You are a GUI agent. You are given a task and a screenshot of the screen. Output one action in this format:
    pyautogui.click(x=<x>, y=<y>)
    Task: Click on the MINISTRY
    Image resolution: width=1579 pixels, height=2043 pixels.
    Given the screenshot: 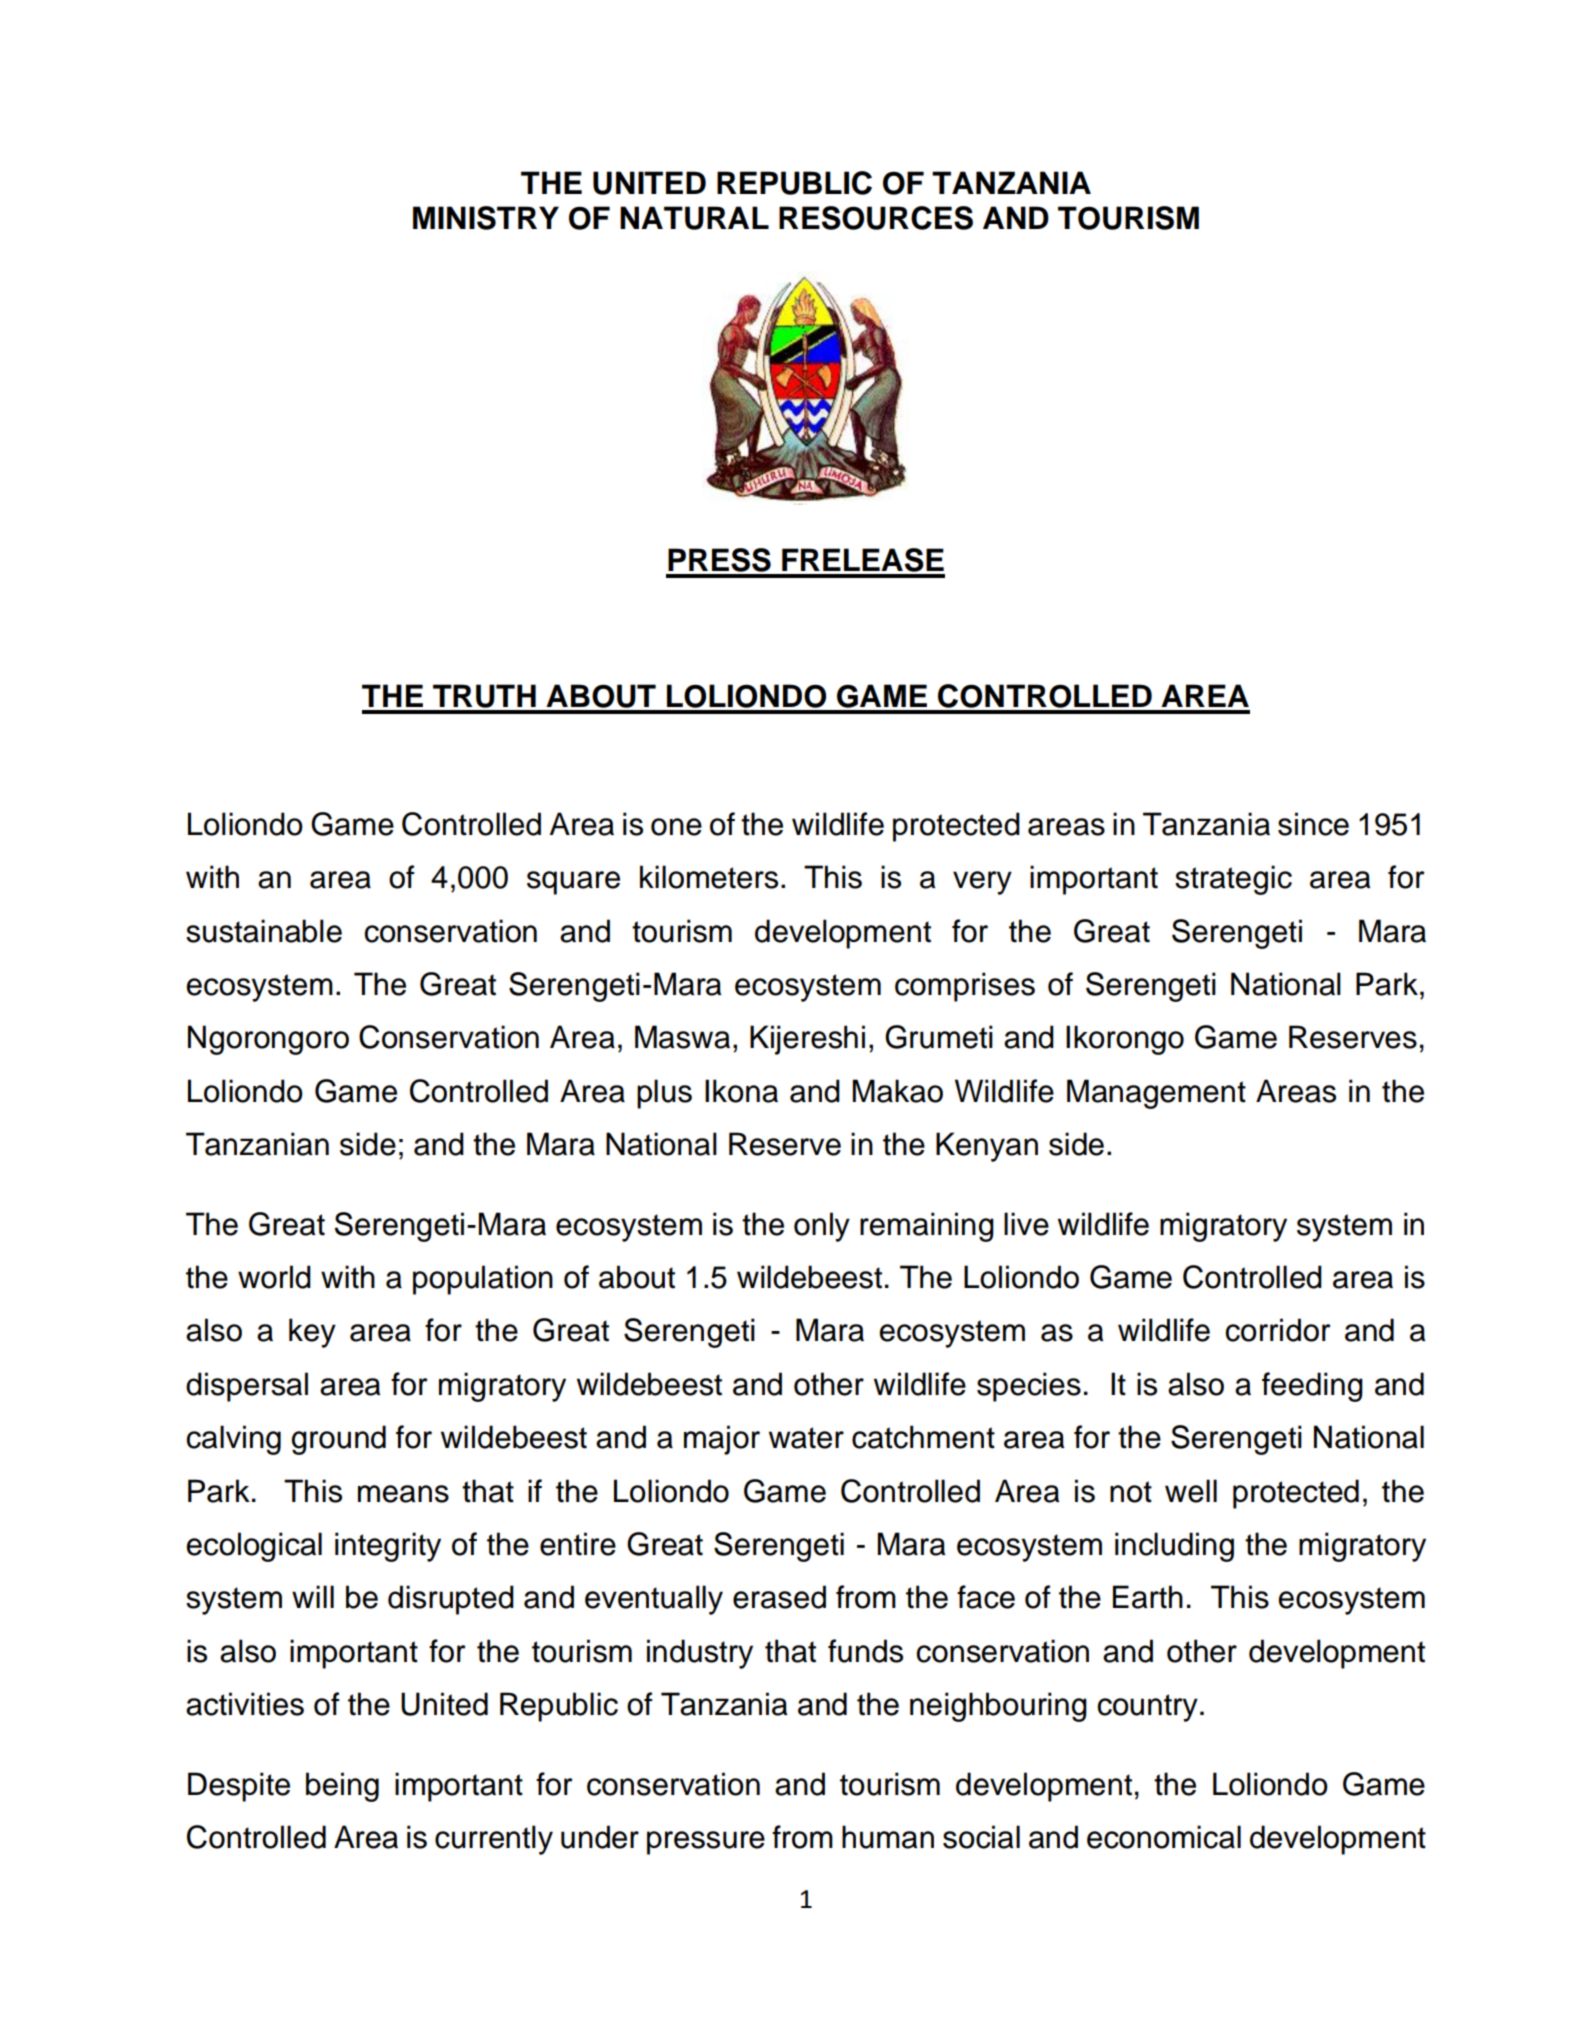 What is the action you would take?
    pyautogui.click(x=486, y=218)
